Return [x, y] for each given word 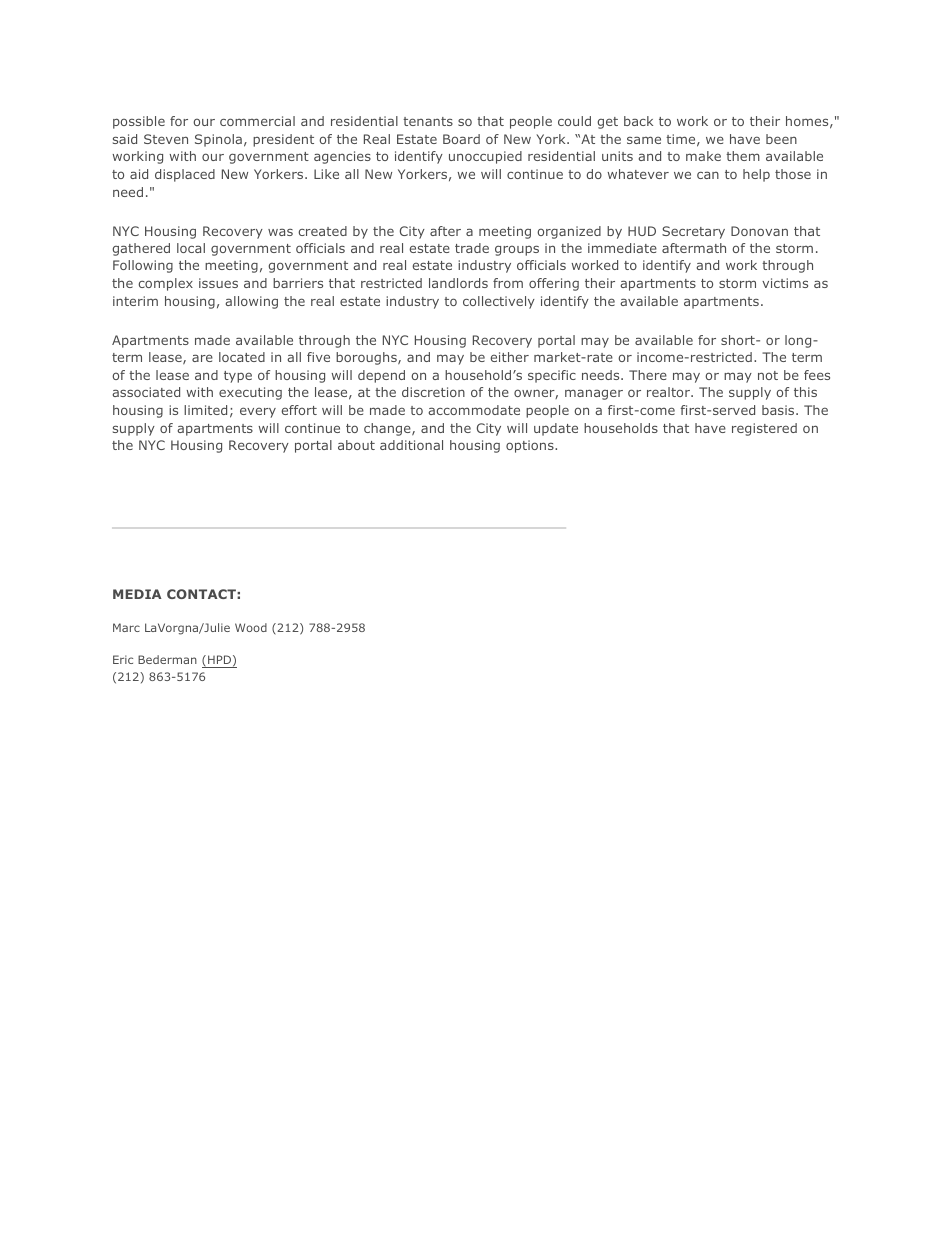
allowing [251, 302]
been [781, 139]
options [531, 446]
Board [461, 139]
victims [785, 283]
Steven [166, 139]
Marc [126, 627]
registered [764, 429]
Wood [251, 627]
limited [205, 410]
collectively [499, 302]
